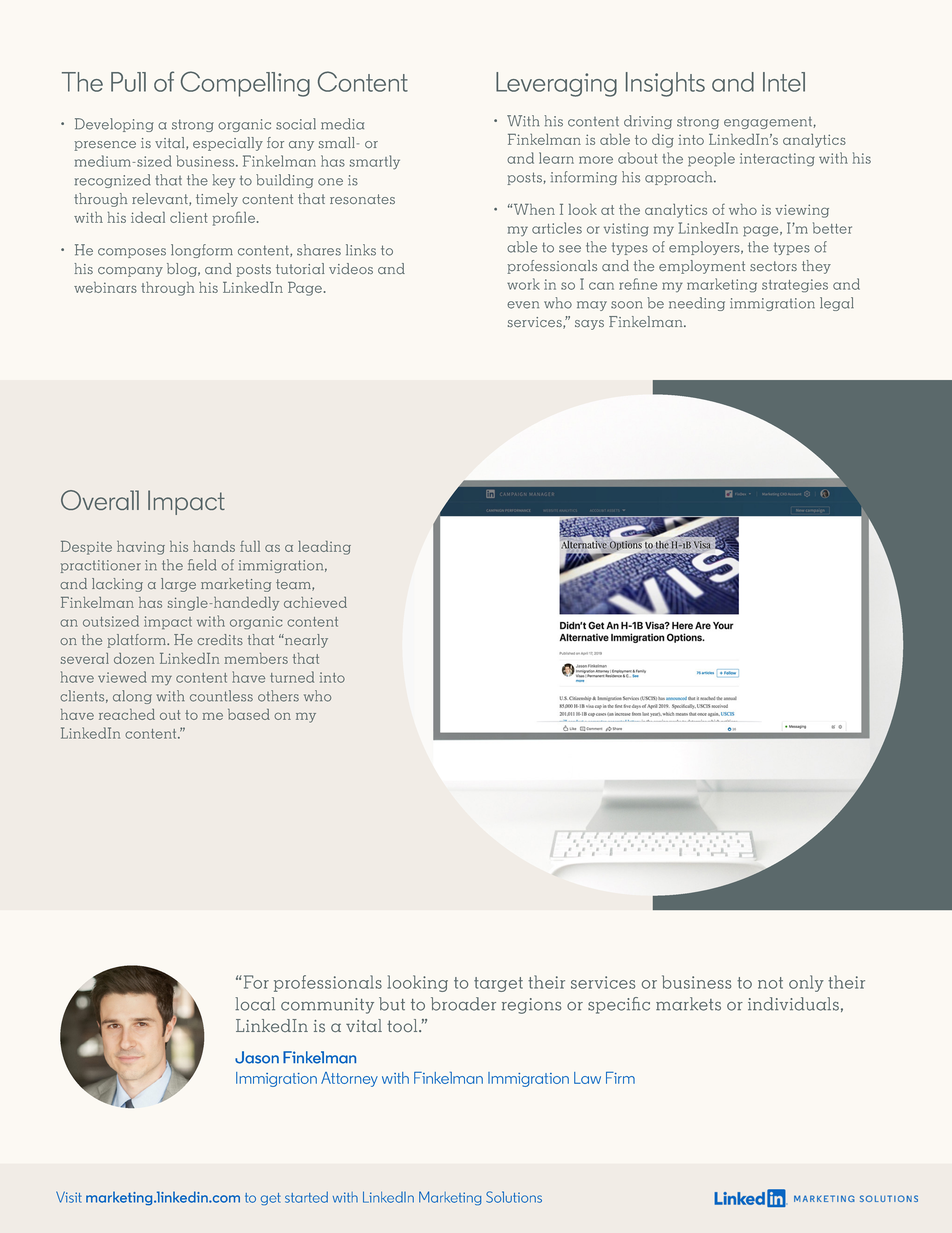  Describe the element at coordinates (100, 500) in the screenshot. I see `Overall` at that location.
